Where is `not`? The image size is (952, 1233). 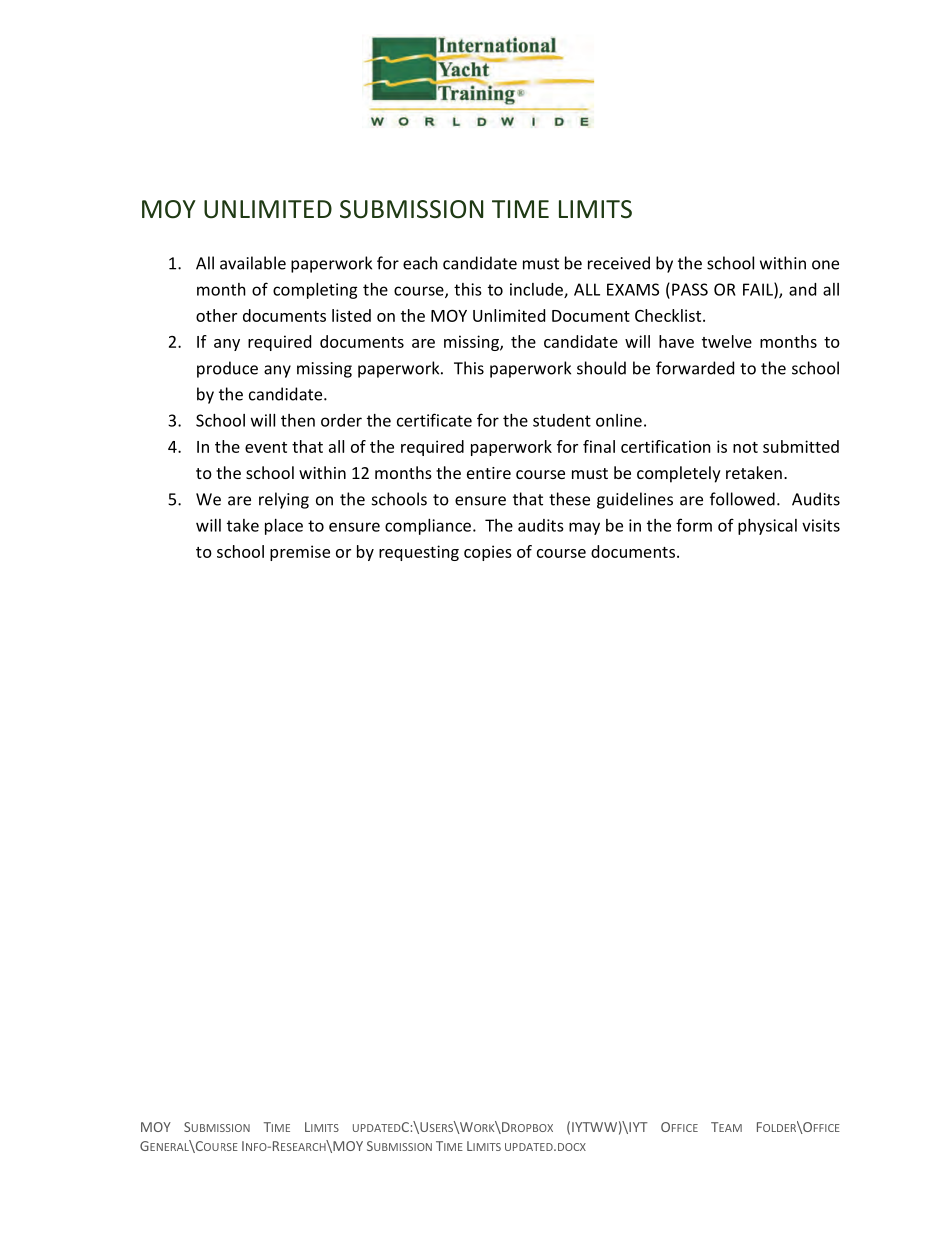 not is located at coordinates (745, 447).
